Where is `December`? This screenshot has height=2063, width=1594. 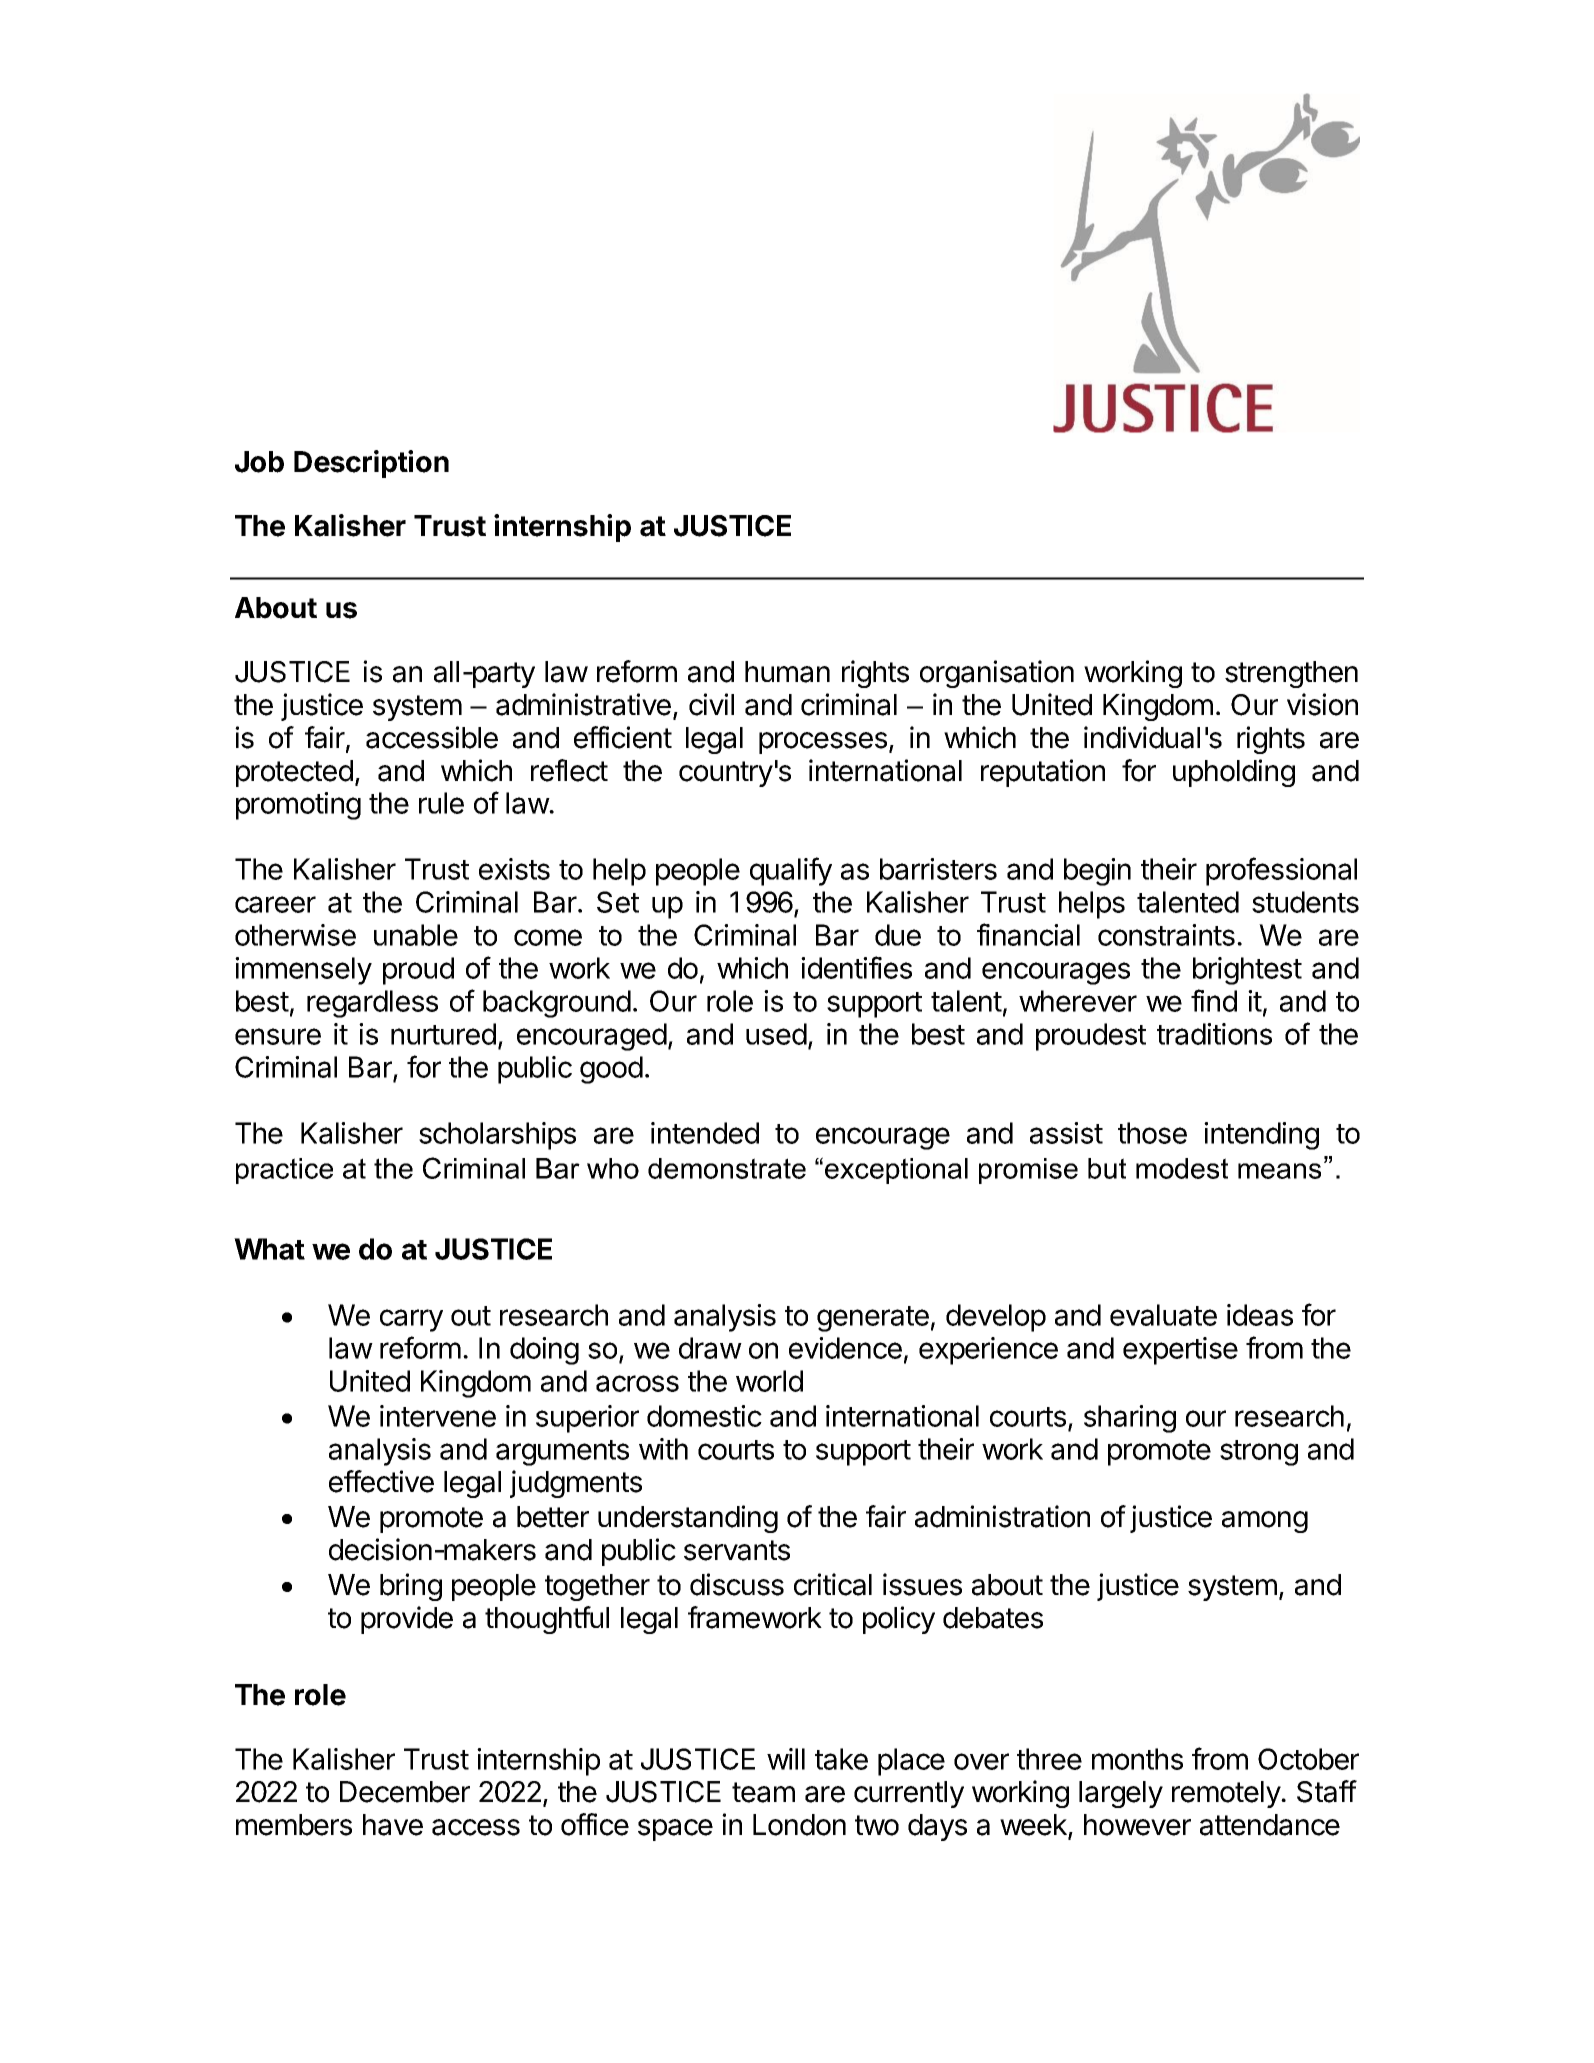
December is located at coordinates (405, 1792).
